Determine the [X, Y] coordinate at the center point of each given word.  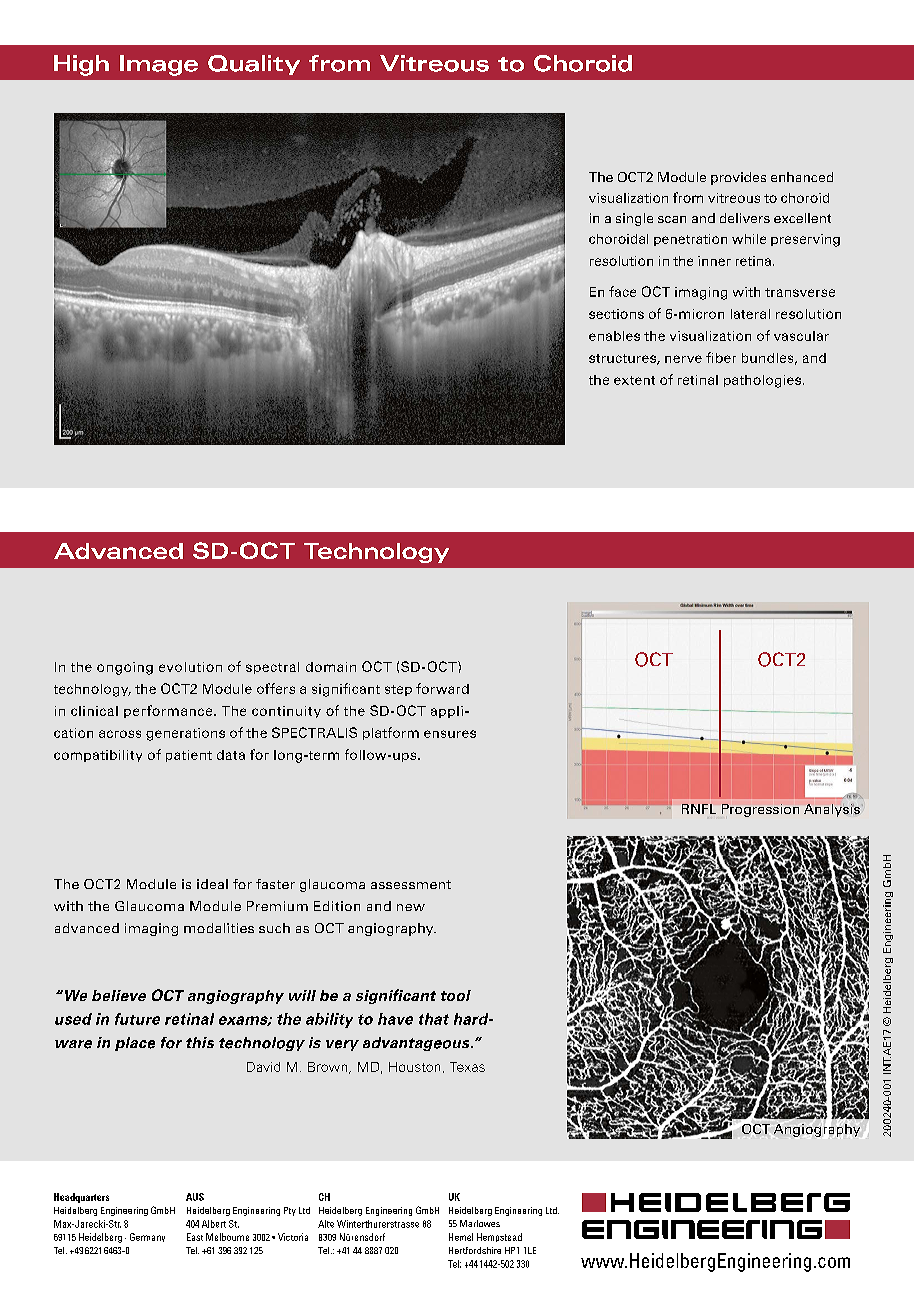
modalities [219, 928]
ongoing [125, 668]
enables [614, 336]
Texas [467, 1067]
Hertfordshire [475, 1250]
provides [738, 178]
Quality [254, 65]
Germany [147, 1237]
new [411, 907]
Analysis [832, 810]
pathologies [762, 381]
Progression [760, 810]
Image [159, 65]
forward [442, 688]
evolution [190, 667]
